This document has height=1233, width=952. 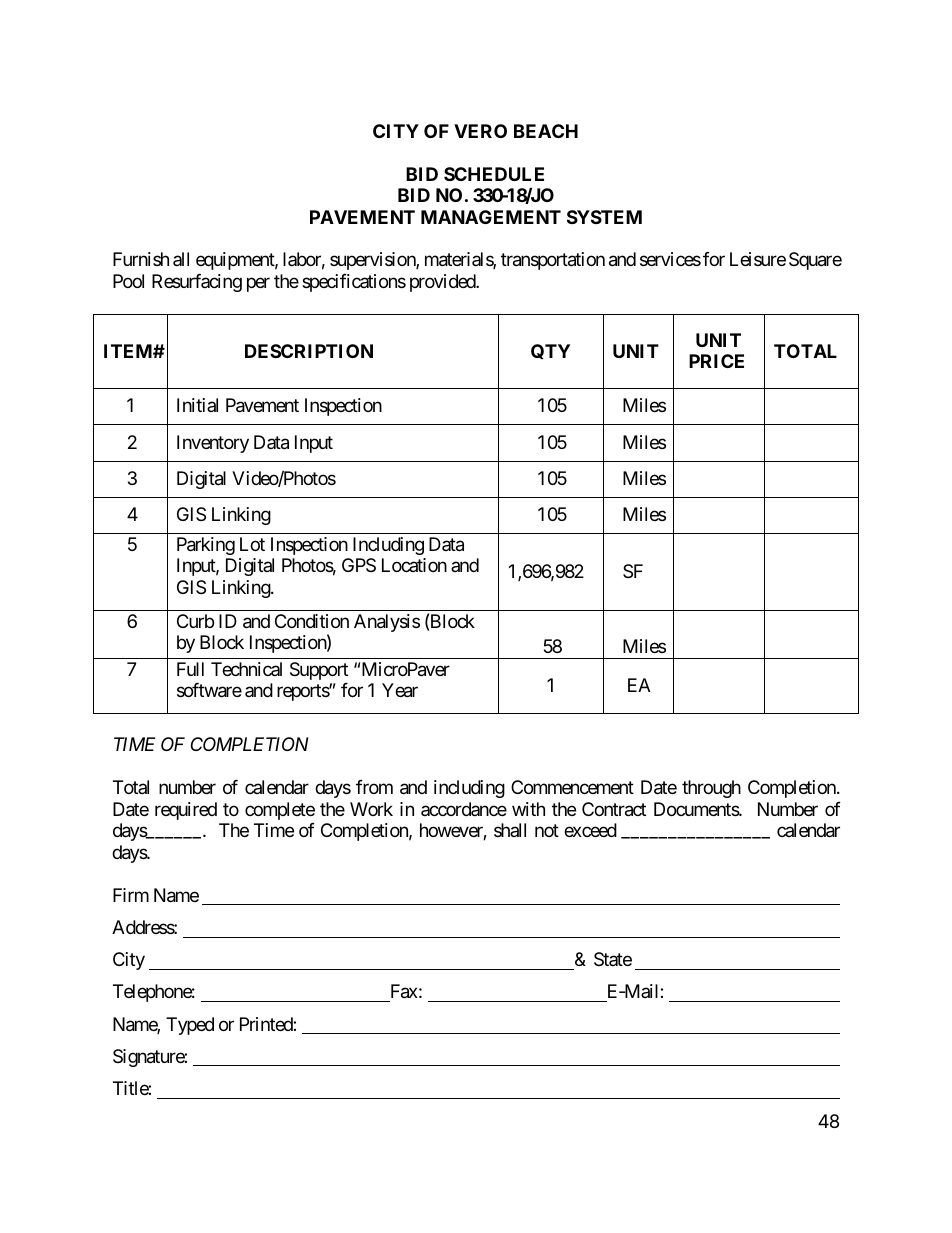 What do you see at coordinates (414, 565) in the document?
I see `Location` at bounding box center [414, 565].
